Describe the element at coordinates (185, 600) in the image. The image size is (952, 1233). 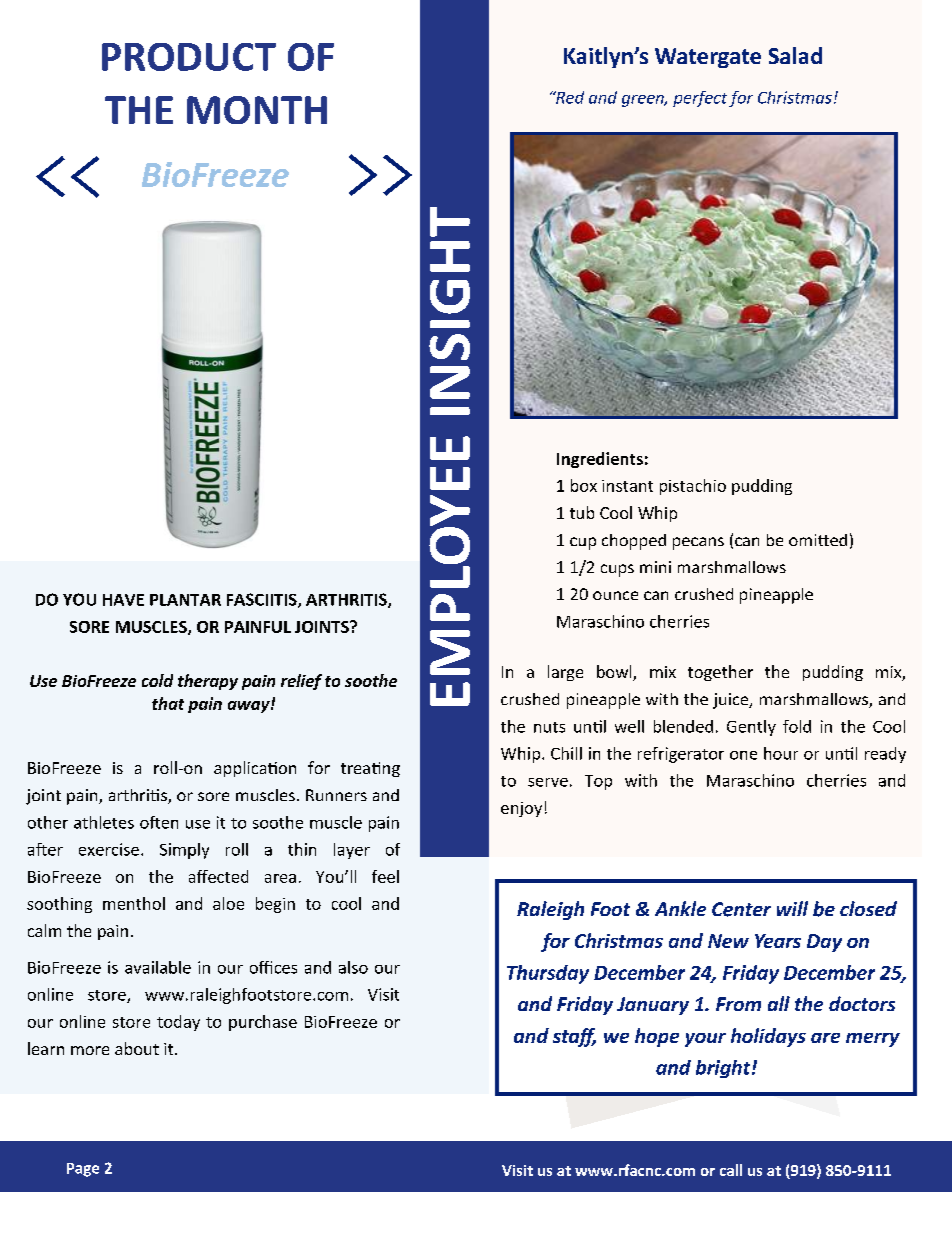
I see `PLANTAR` at that location.
